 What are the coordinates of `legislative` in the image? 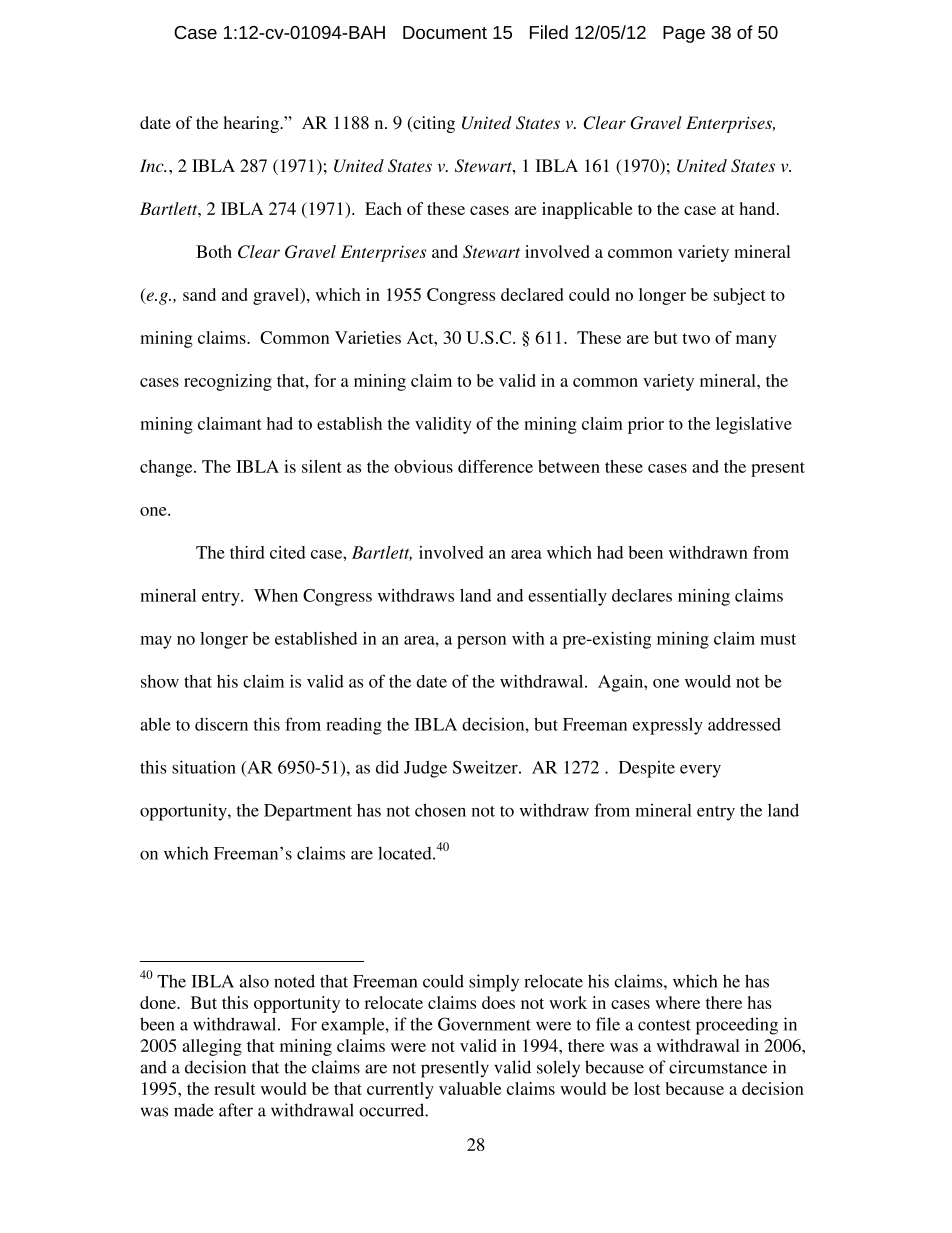 It's located at (754, 425).
